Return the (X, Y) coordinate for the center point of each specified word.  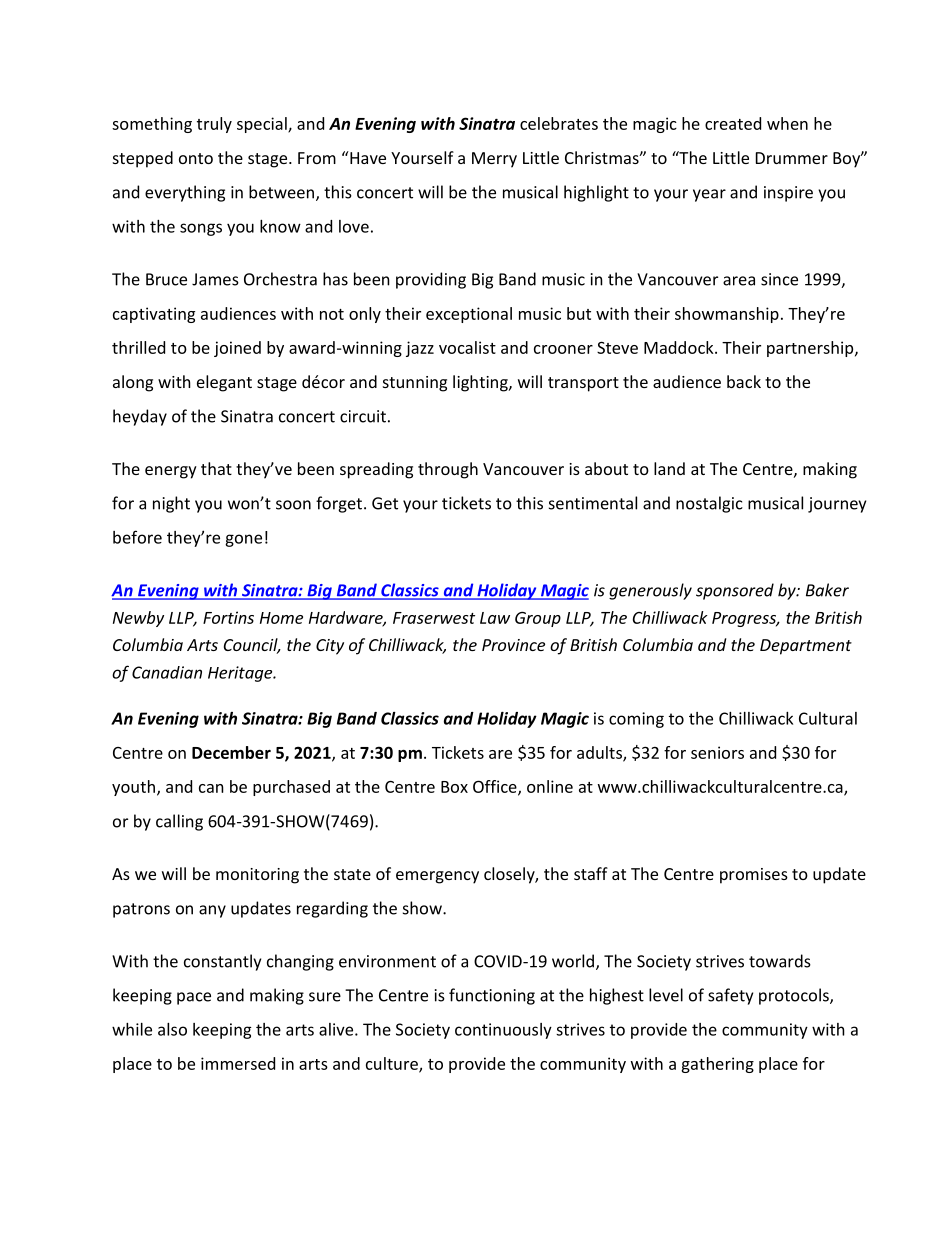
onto (196, 158)
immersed (238, 1063)
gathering (717, 1065)
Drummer (792, 158)
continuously (503, 1031)
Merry (494, 160)
